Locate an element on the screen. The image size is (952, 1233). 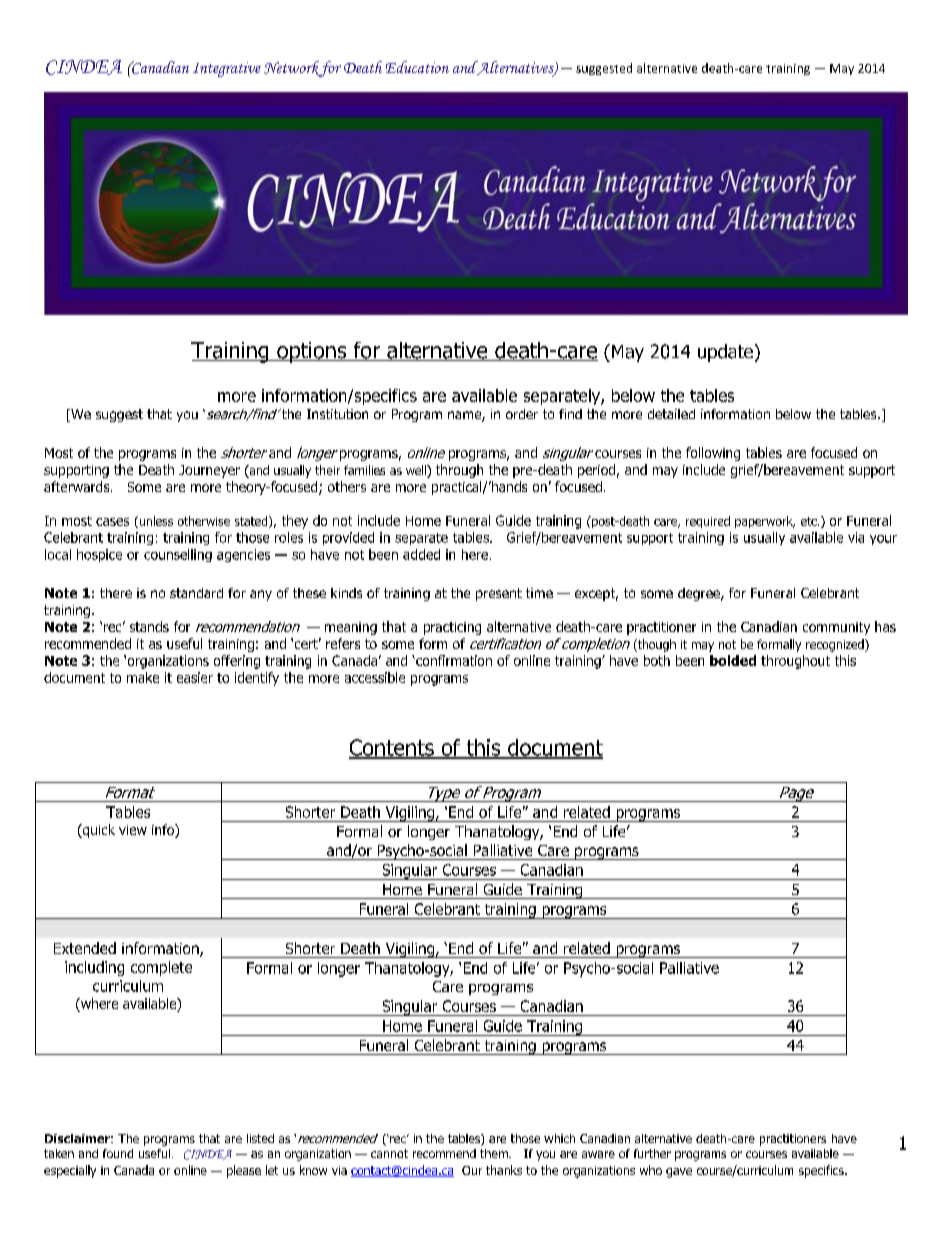
bolded is located at coordinates (733, 660).
